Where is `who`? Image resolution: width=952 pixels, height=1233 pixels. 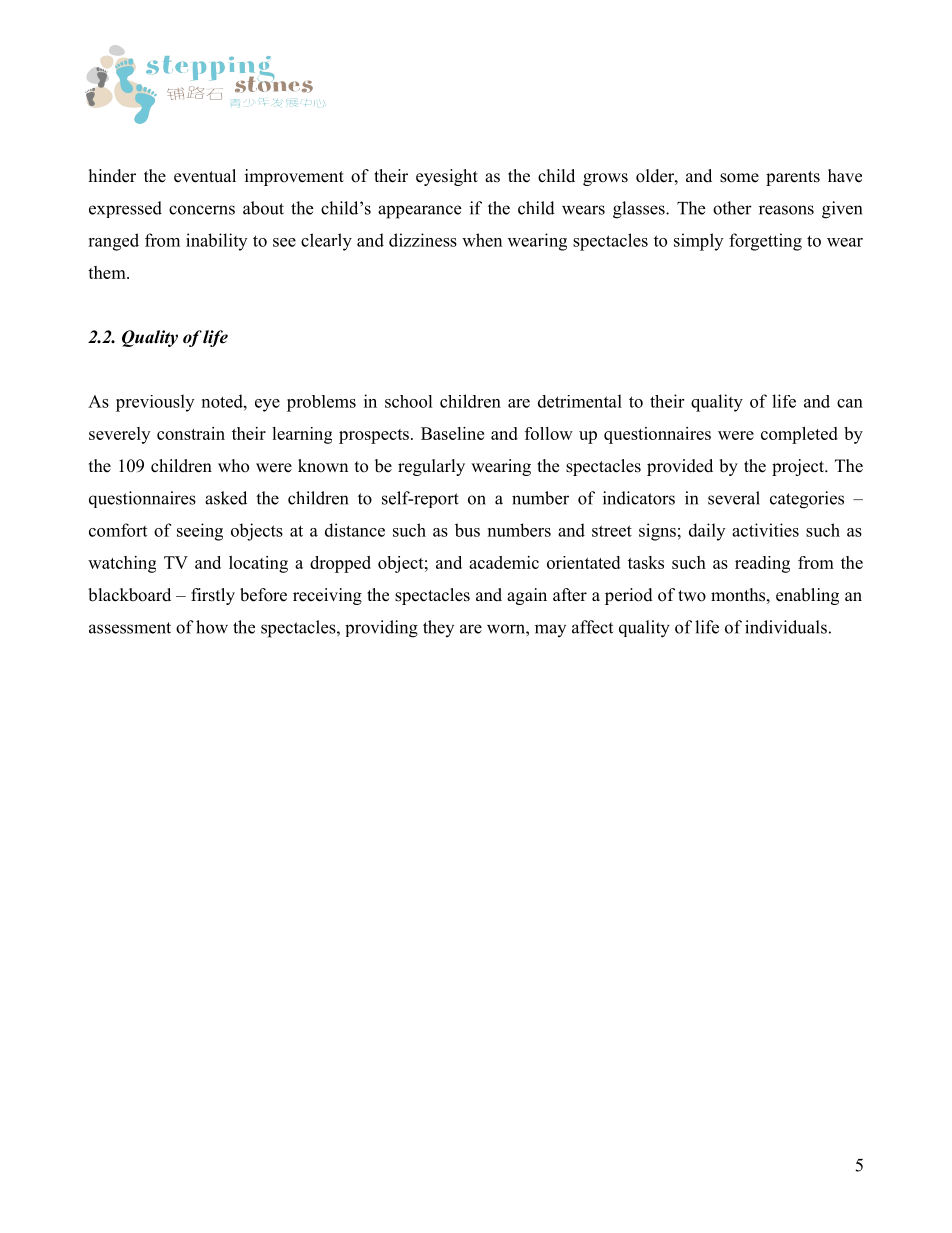 who is located at coordinates (233, 466).
